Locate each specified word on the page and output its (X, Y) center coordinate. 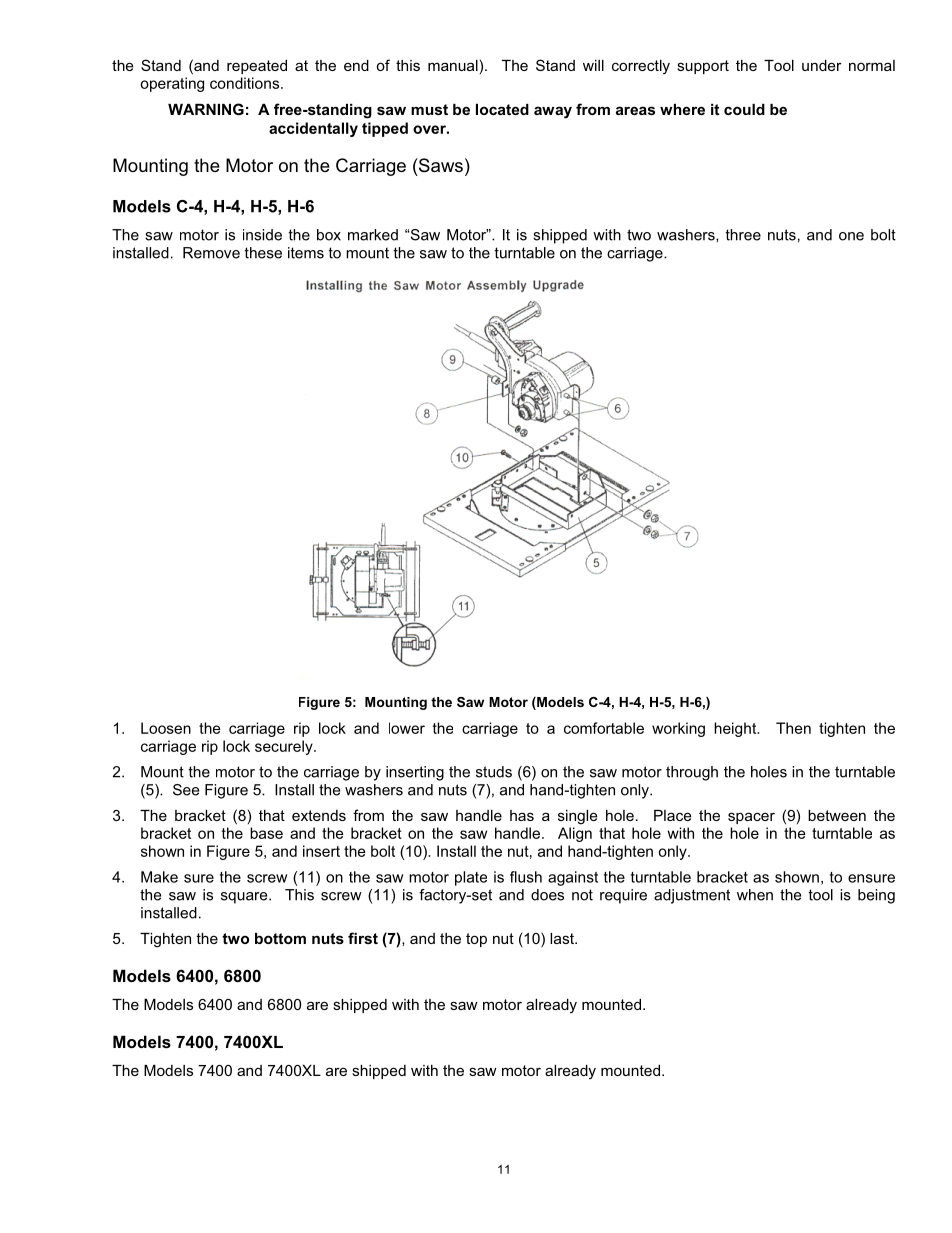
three (743, 235)
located (502, 109)
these (263, 253)
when (755, 895)
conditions (246, 83)
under (822, 65)
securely (285, 747)
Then (793, 728)
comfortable (604, 728)
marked (373, 235)
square (245, 898)
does (547, 895)
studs (494, 772)
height (736, 729)
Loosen (166, 728)
